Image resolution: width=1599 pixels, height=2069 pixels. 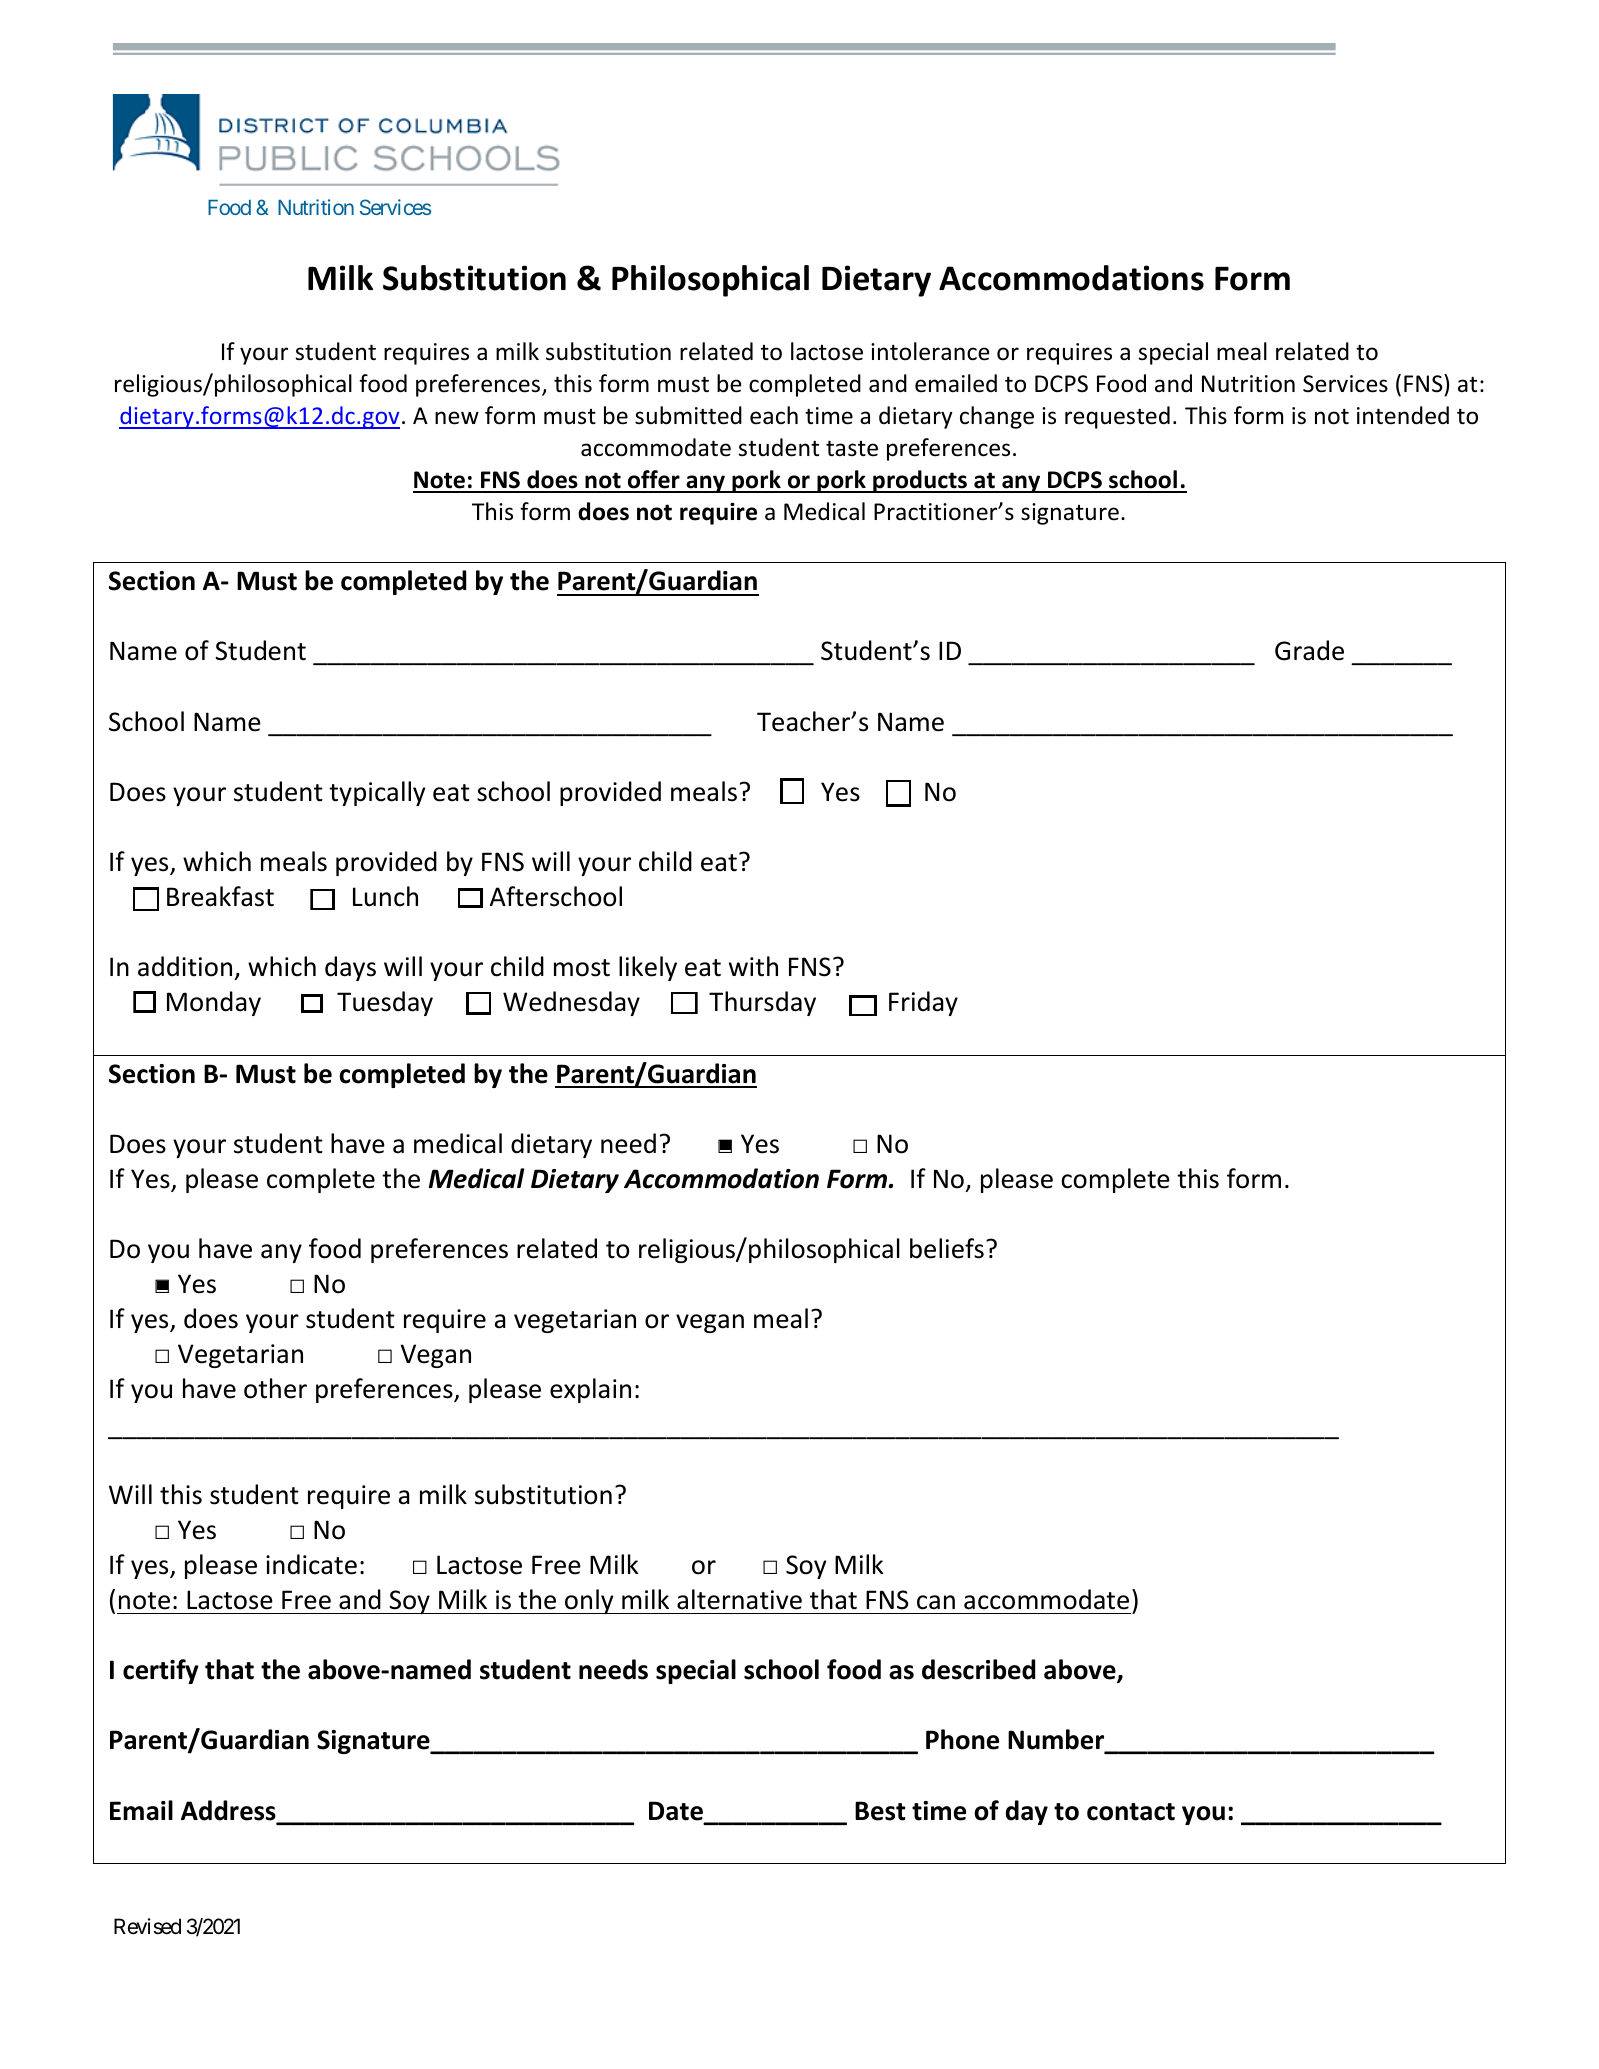 I want to click on Grade, so click(x=1309, y=650).
